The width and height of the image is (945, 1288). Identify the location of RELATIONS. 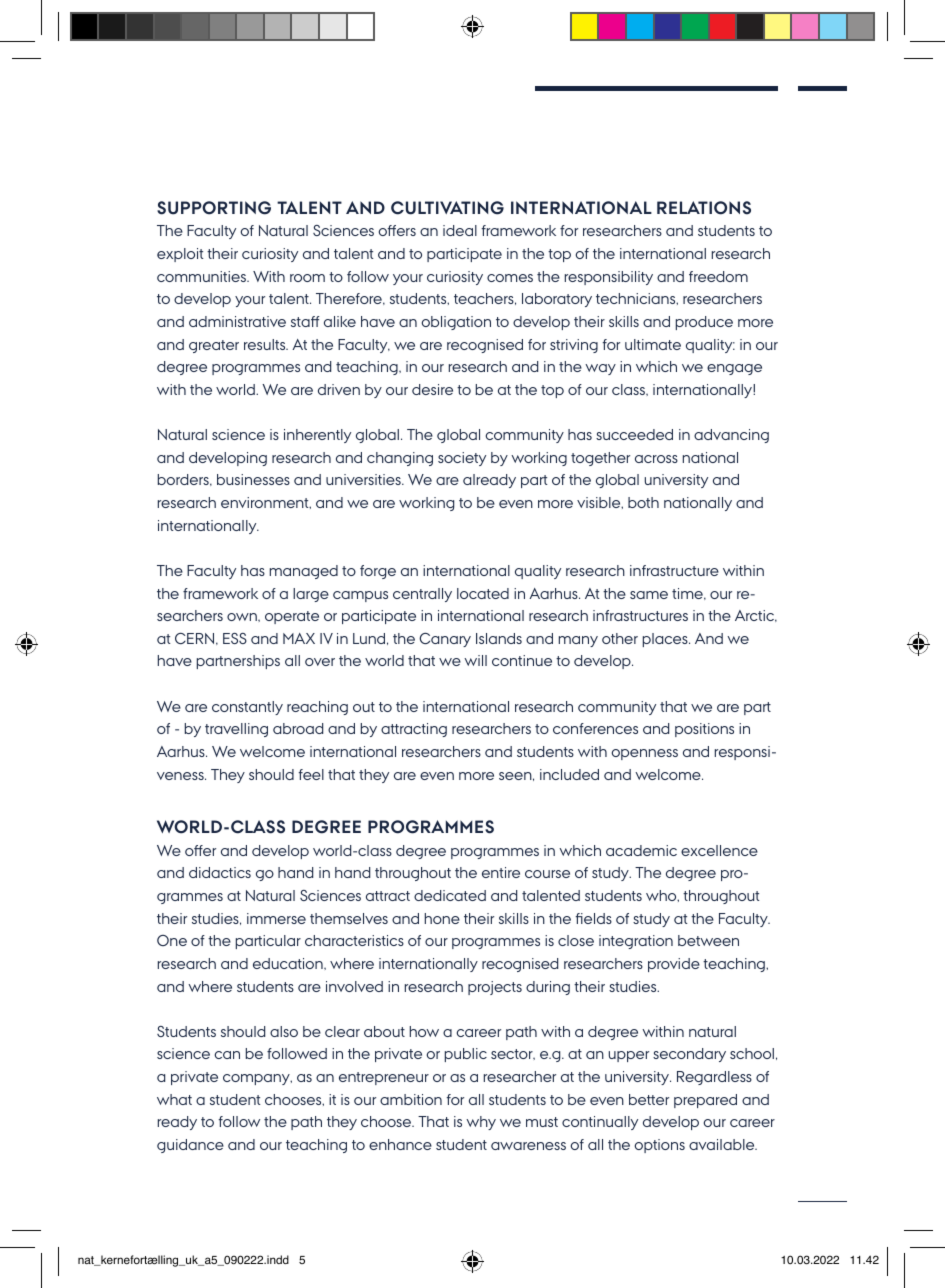
(704, 208).
